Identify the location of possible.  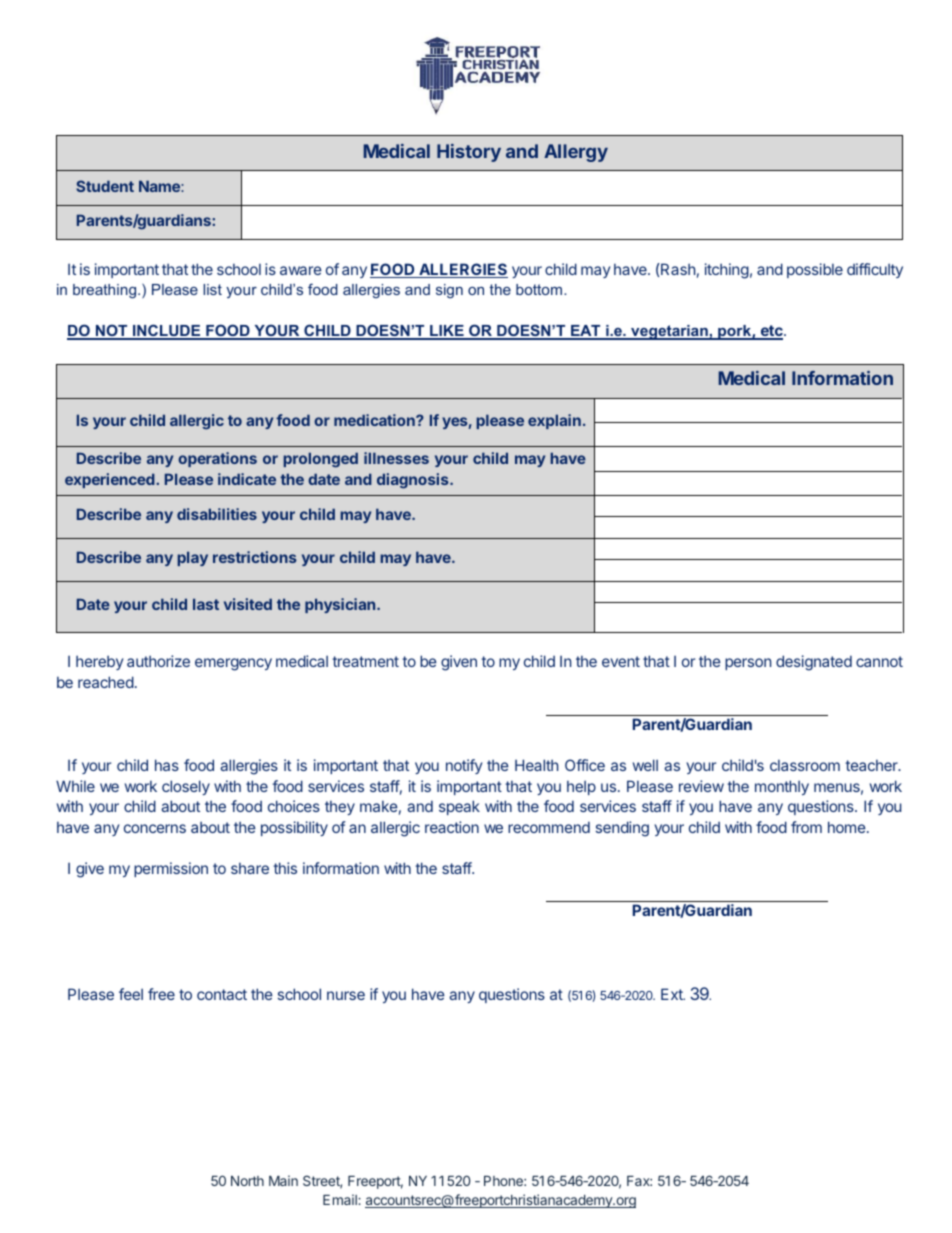
(815, 270).
